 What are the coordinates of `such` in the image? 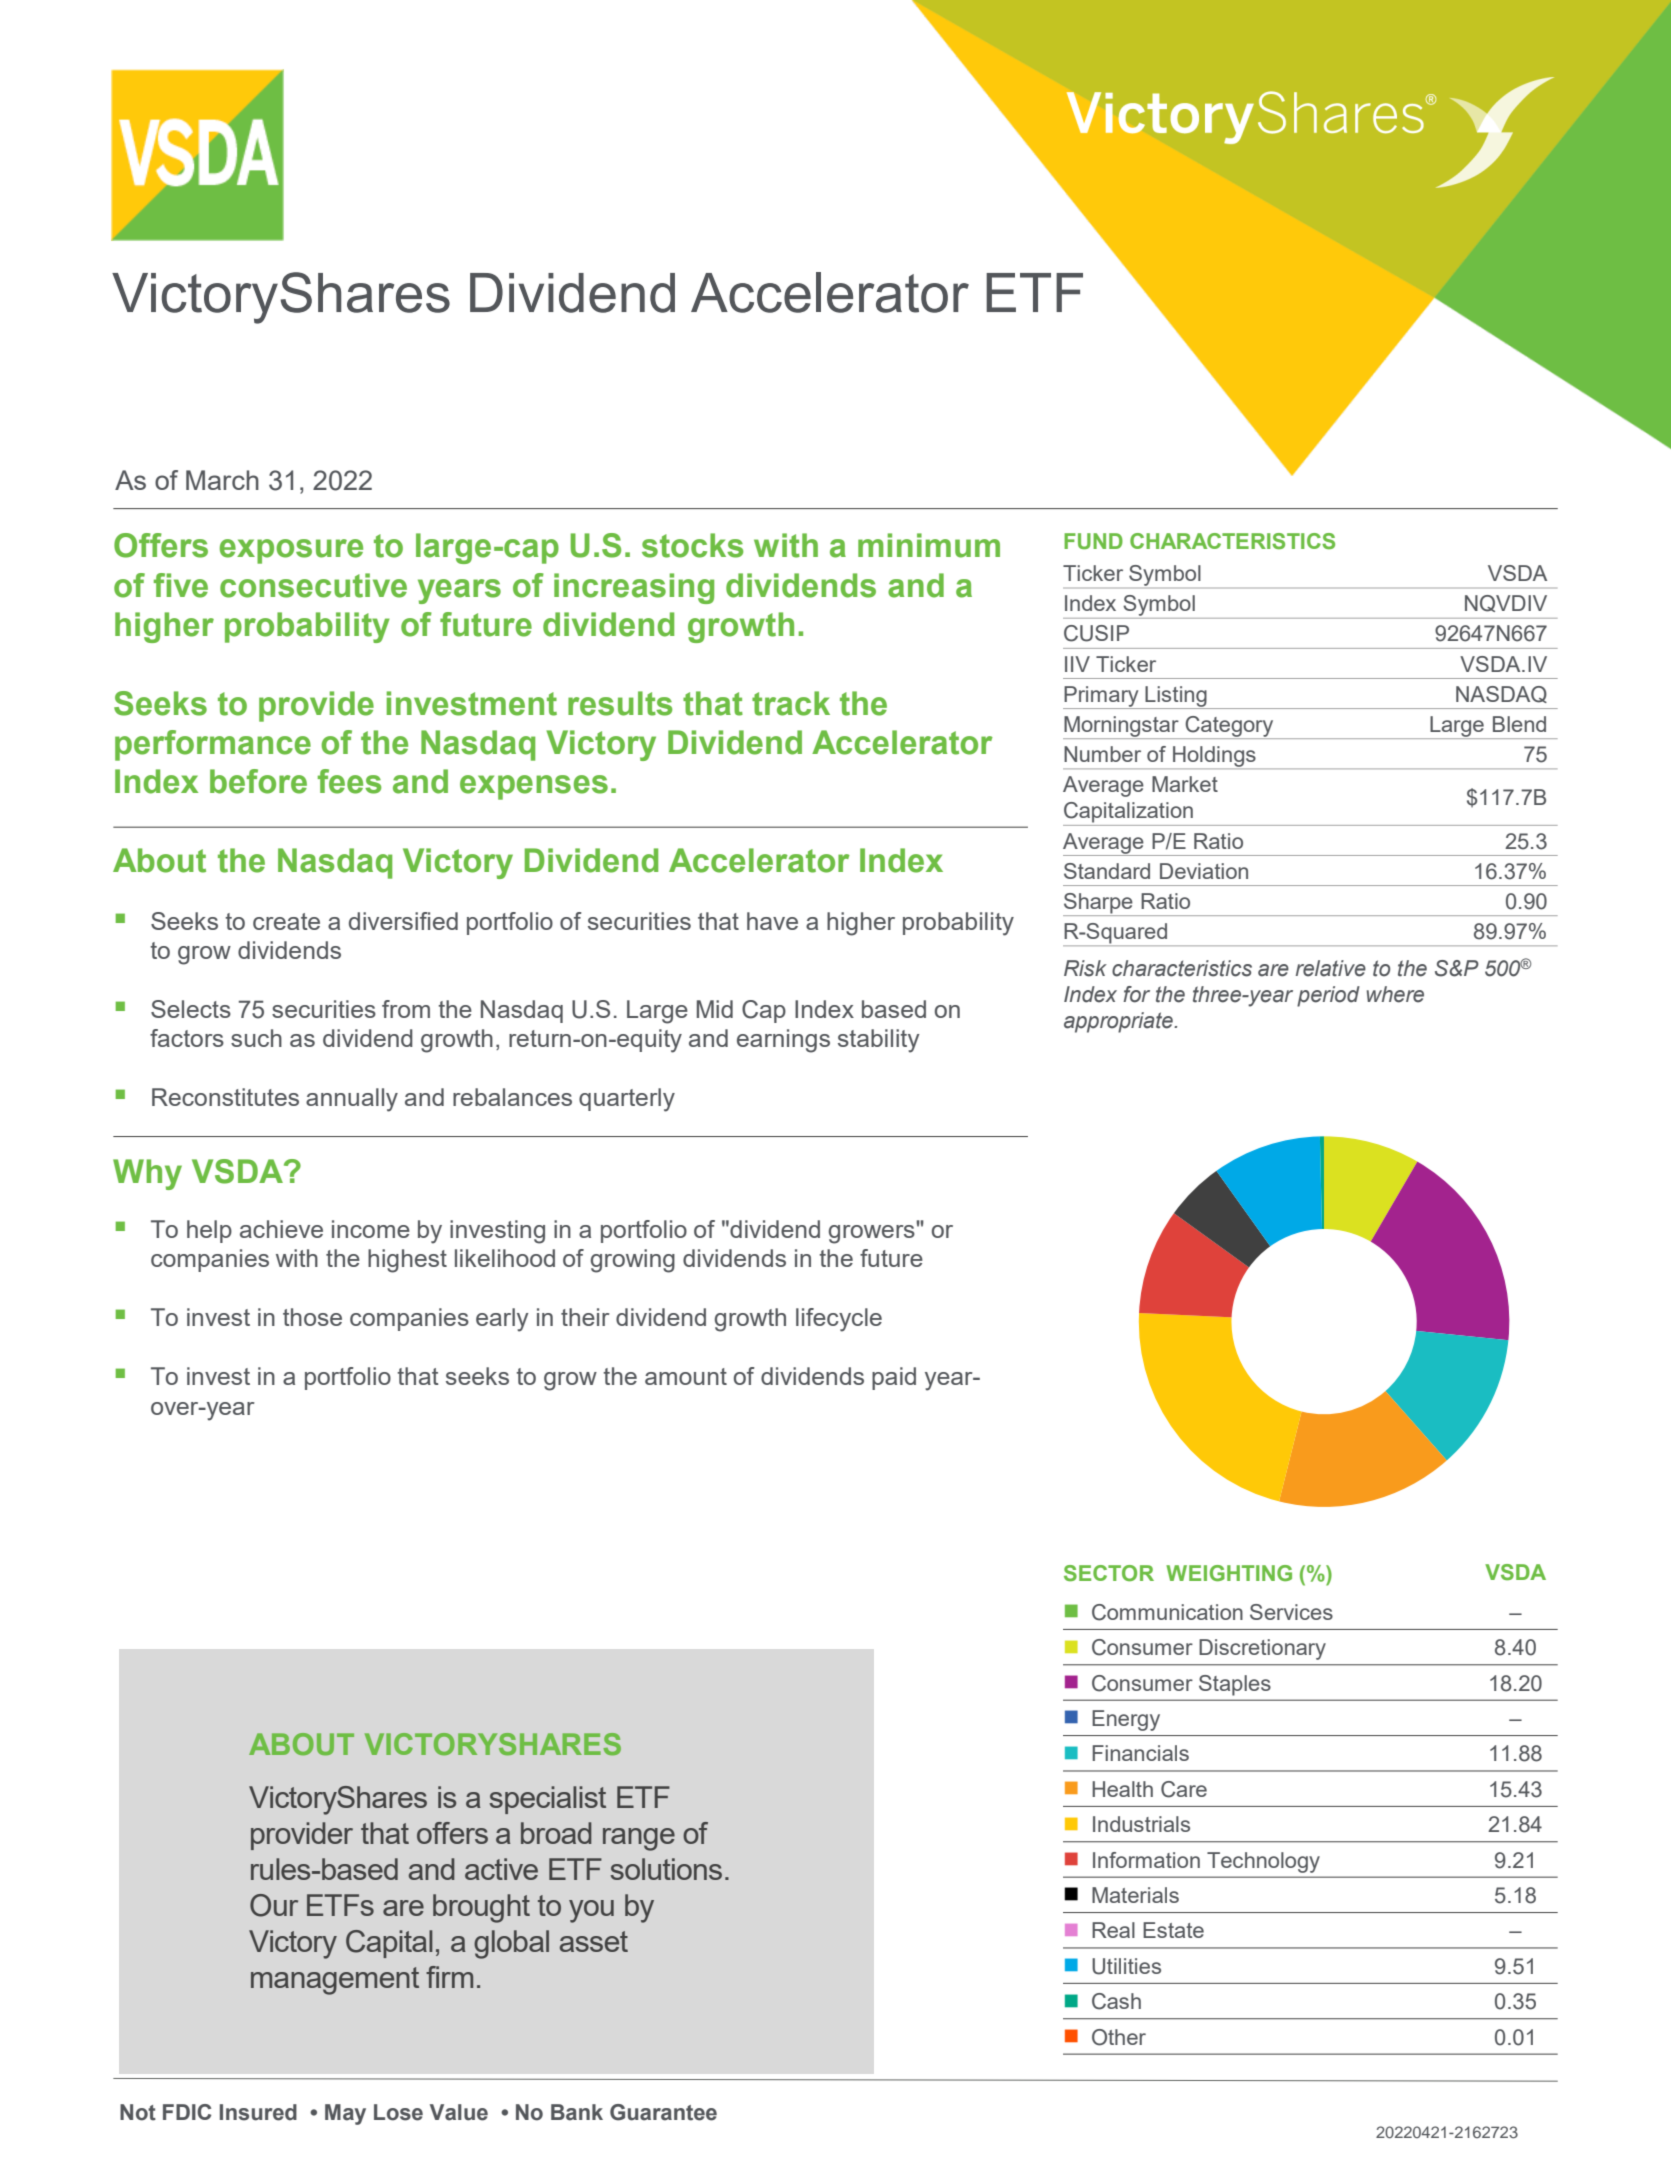 It's located at (256, 1038).
